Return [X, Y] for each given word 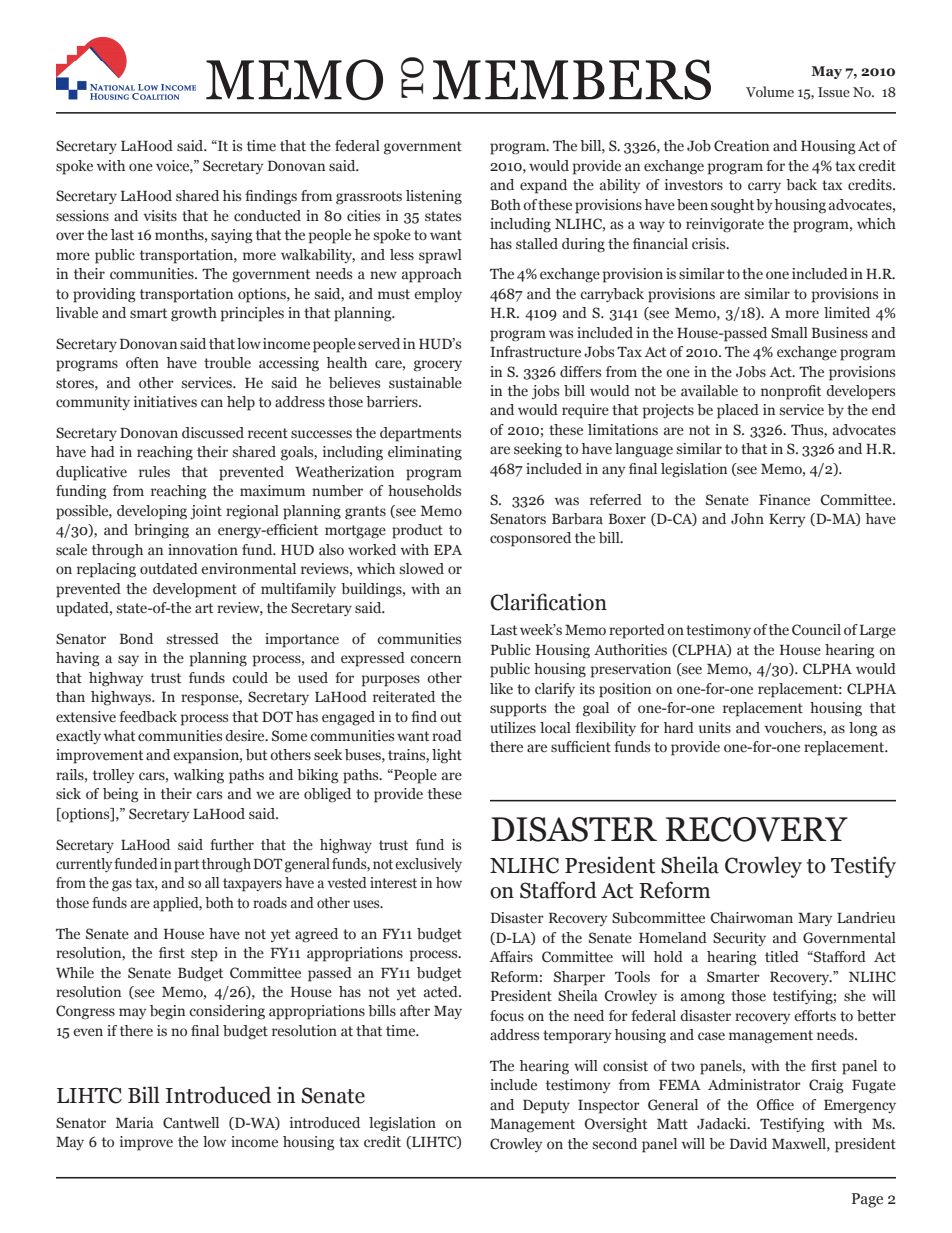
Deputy [546, 1107]
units [715, 728]
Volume [770, 91]
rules [154, 472]
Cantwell [191, 1123]
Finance [784, 500]
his [232, 196]
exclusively [428, 865]
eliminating [425, 453]
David [748, 1144]
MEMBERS [572, 79]
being [121, 795]
